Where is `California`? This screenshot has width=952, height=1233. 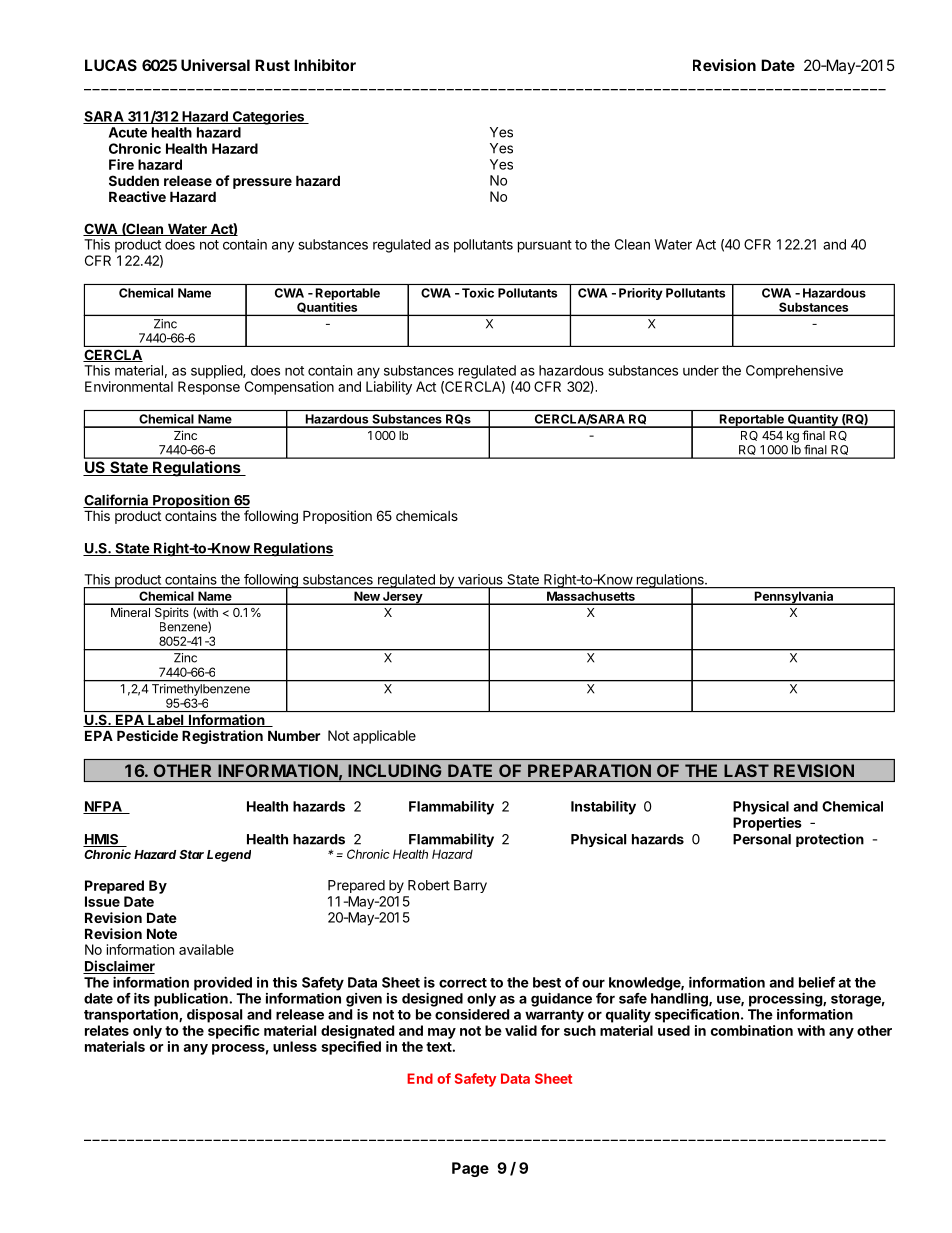 California is located at coordinates (116, 501).
